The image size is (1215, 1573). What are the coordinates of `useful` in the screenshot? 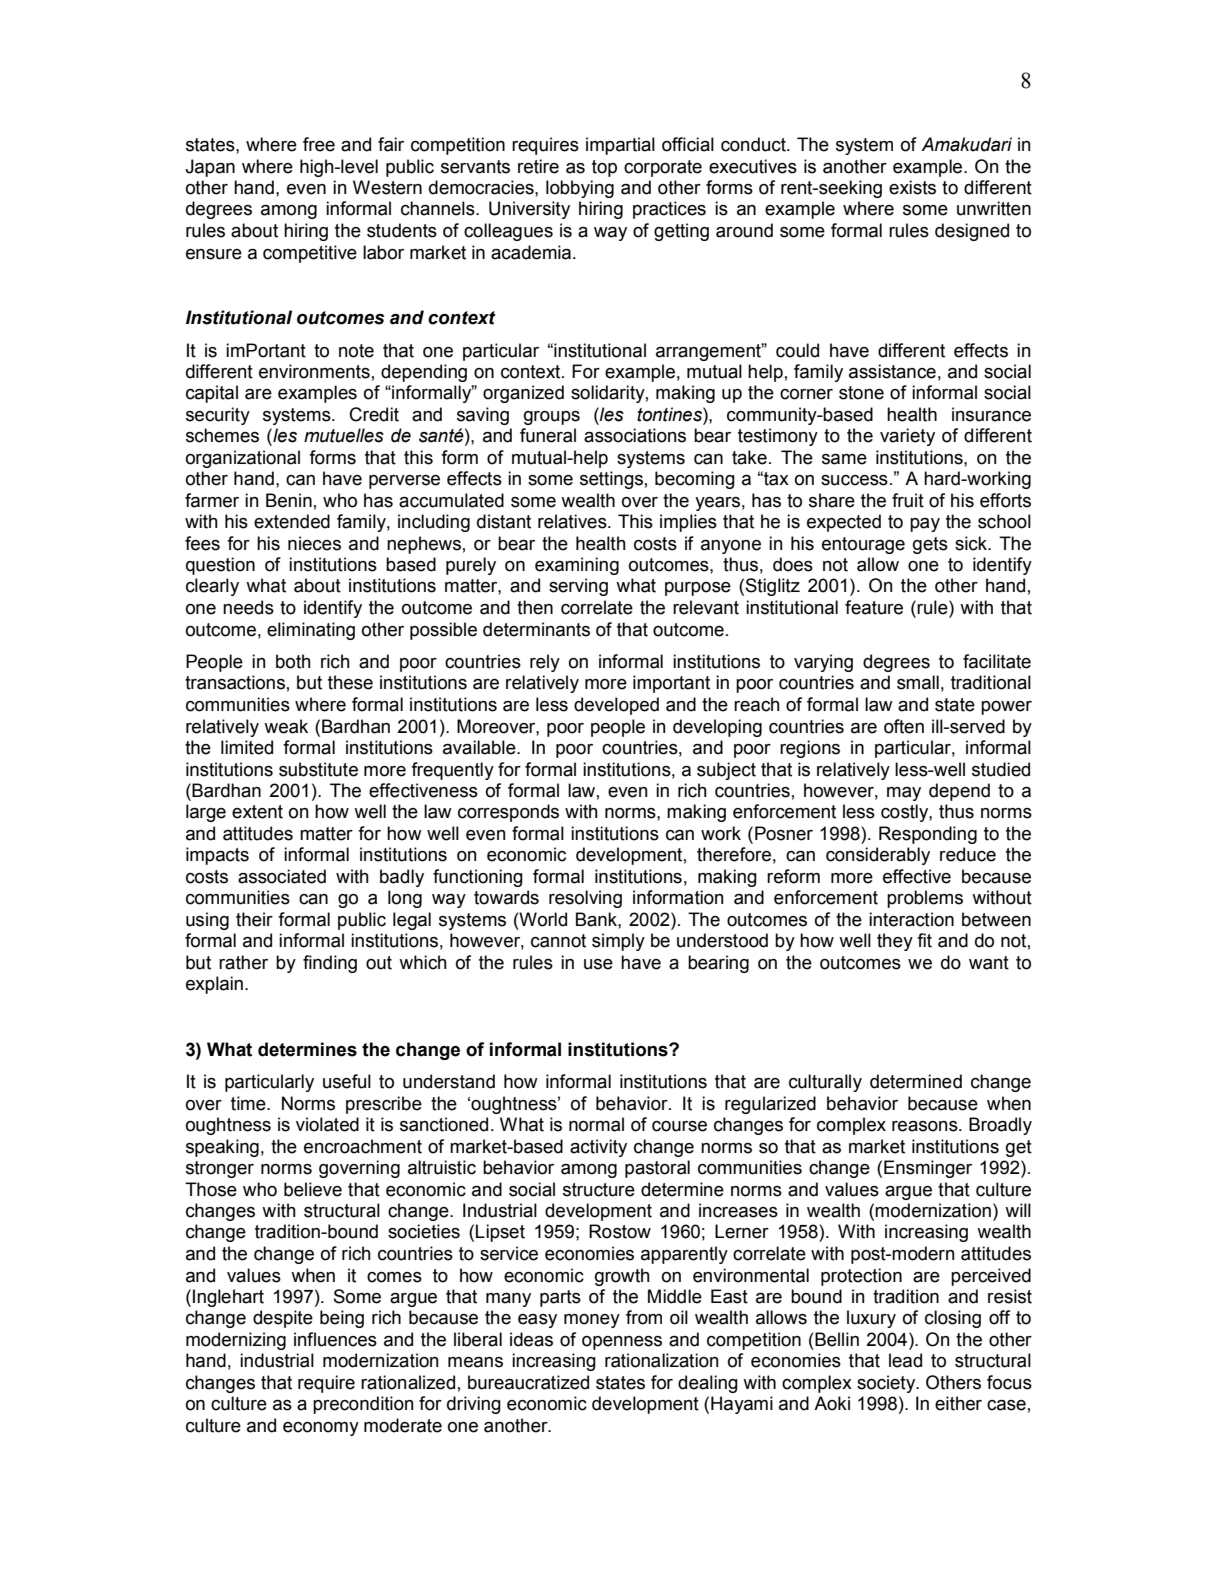 It's located at (347, 1081).
